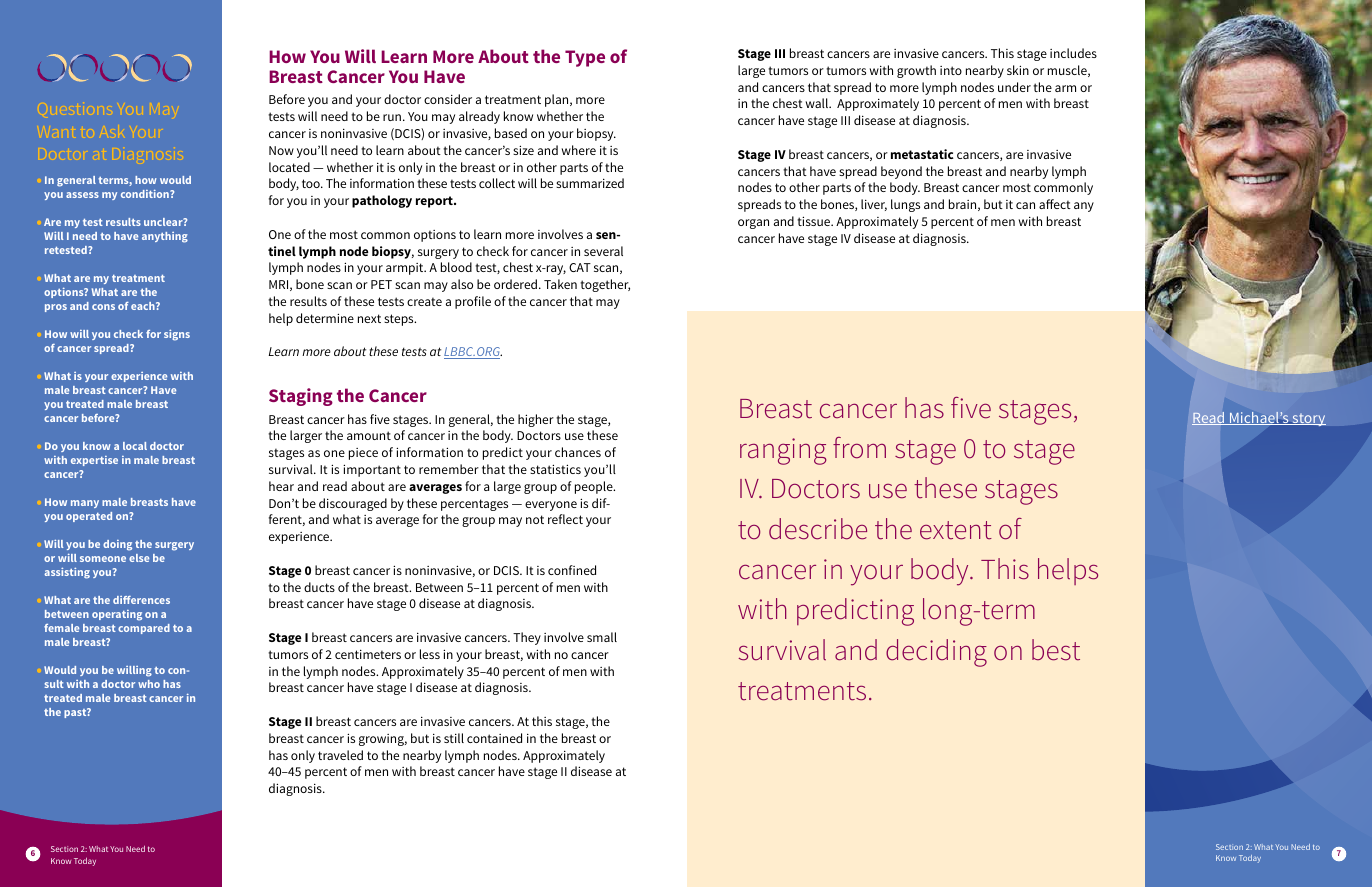 The image size is (1372, 887). What do you see at coordinates (301, 397) in the screenshot?
I see `Staging` at bounding box center [301, 397].
